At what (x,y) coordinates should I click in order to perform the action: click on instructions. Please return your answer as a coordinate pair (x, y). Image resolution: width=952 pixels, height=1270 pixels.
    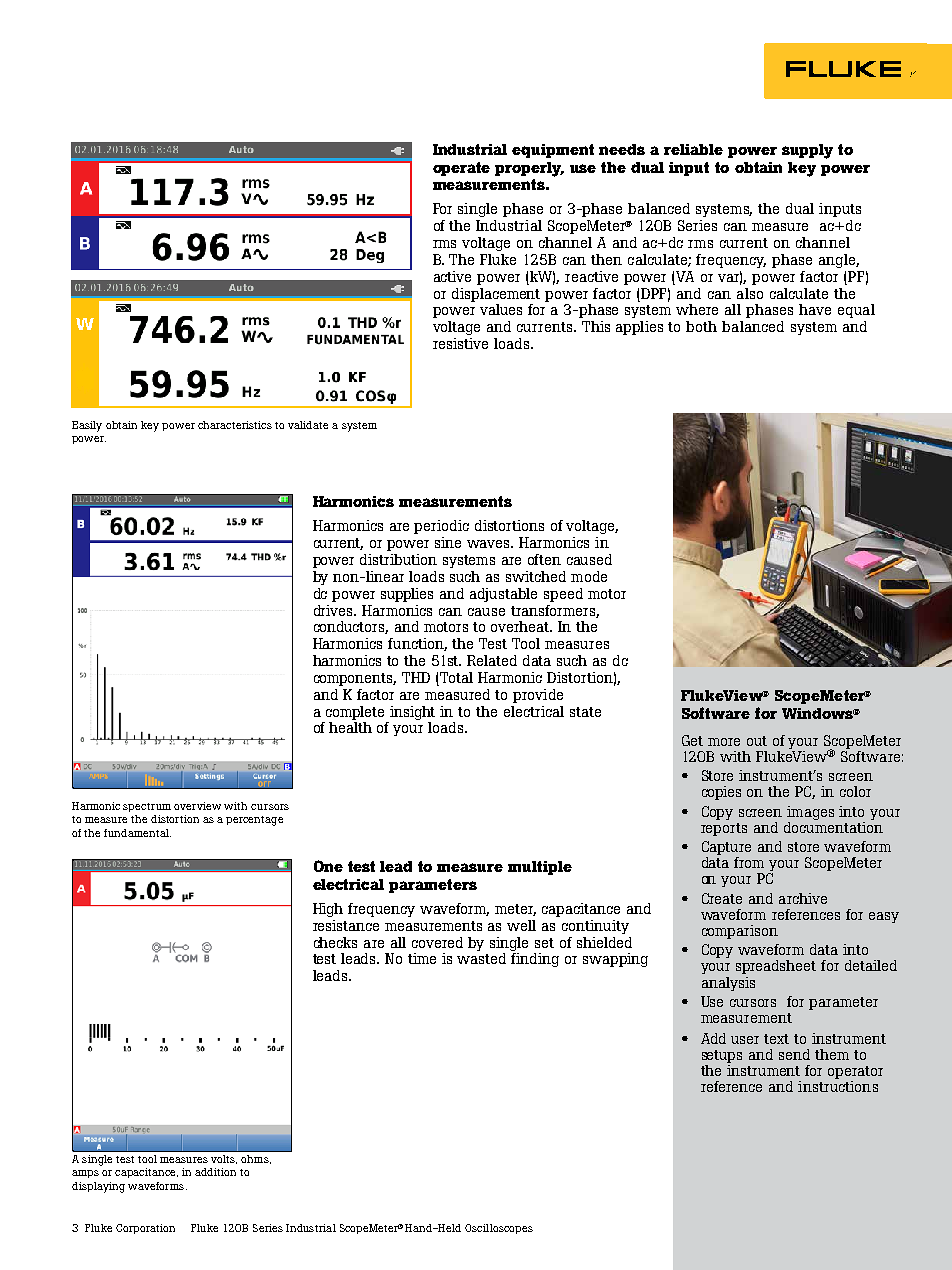
    Looking at the image, I should click on (838, 1086).
